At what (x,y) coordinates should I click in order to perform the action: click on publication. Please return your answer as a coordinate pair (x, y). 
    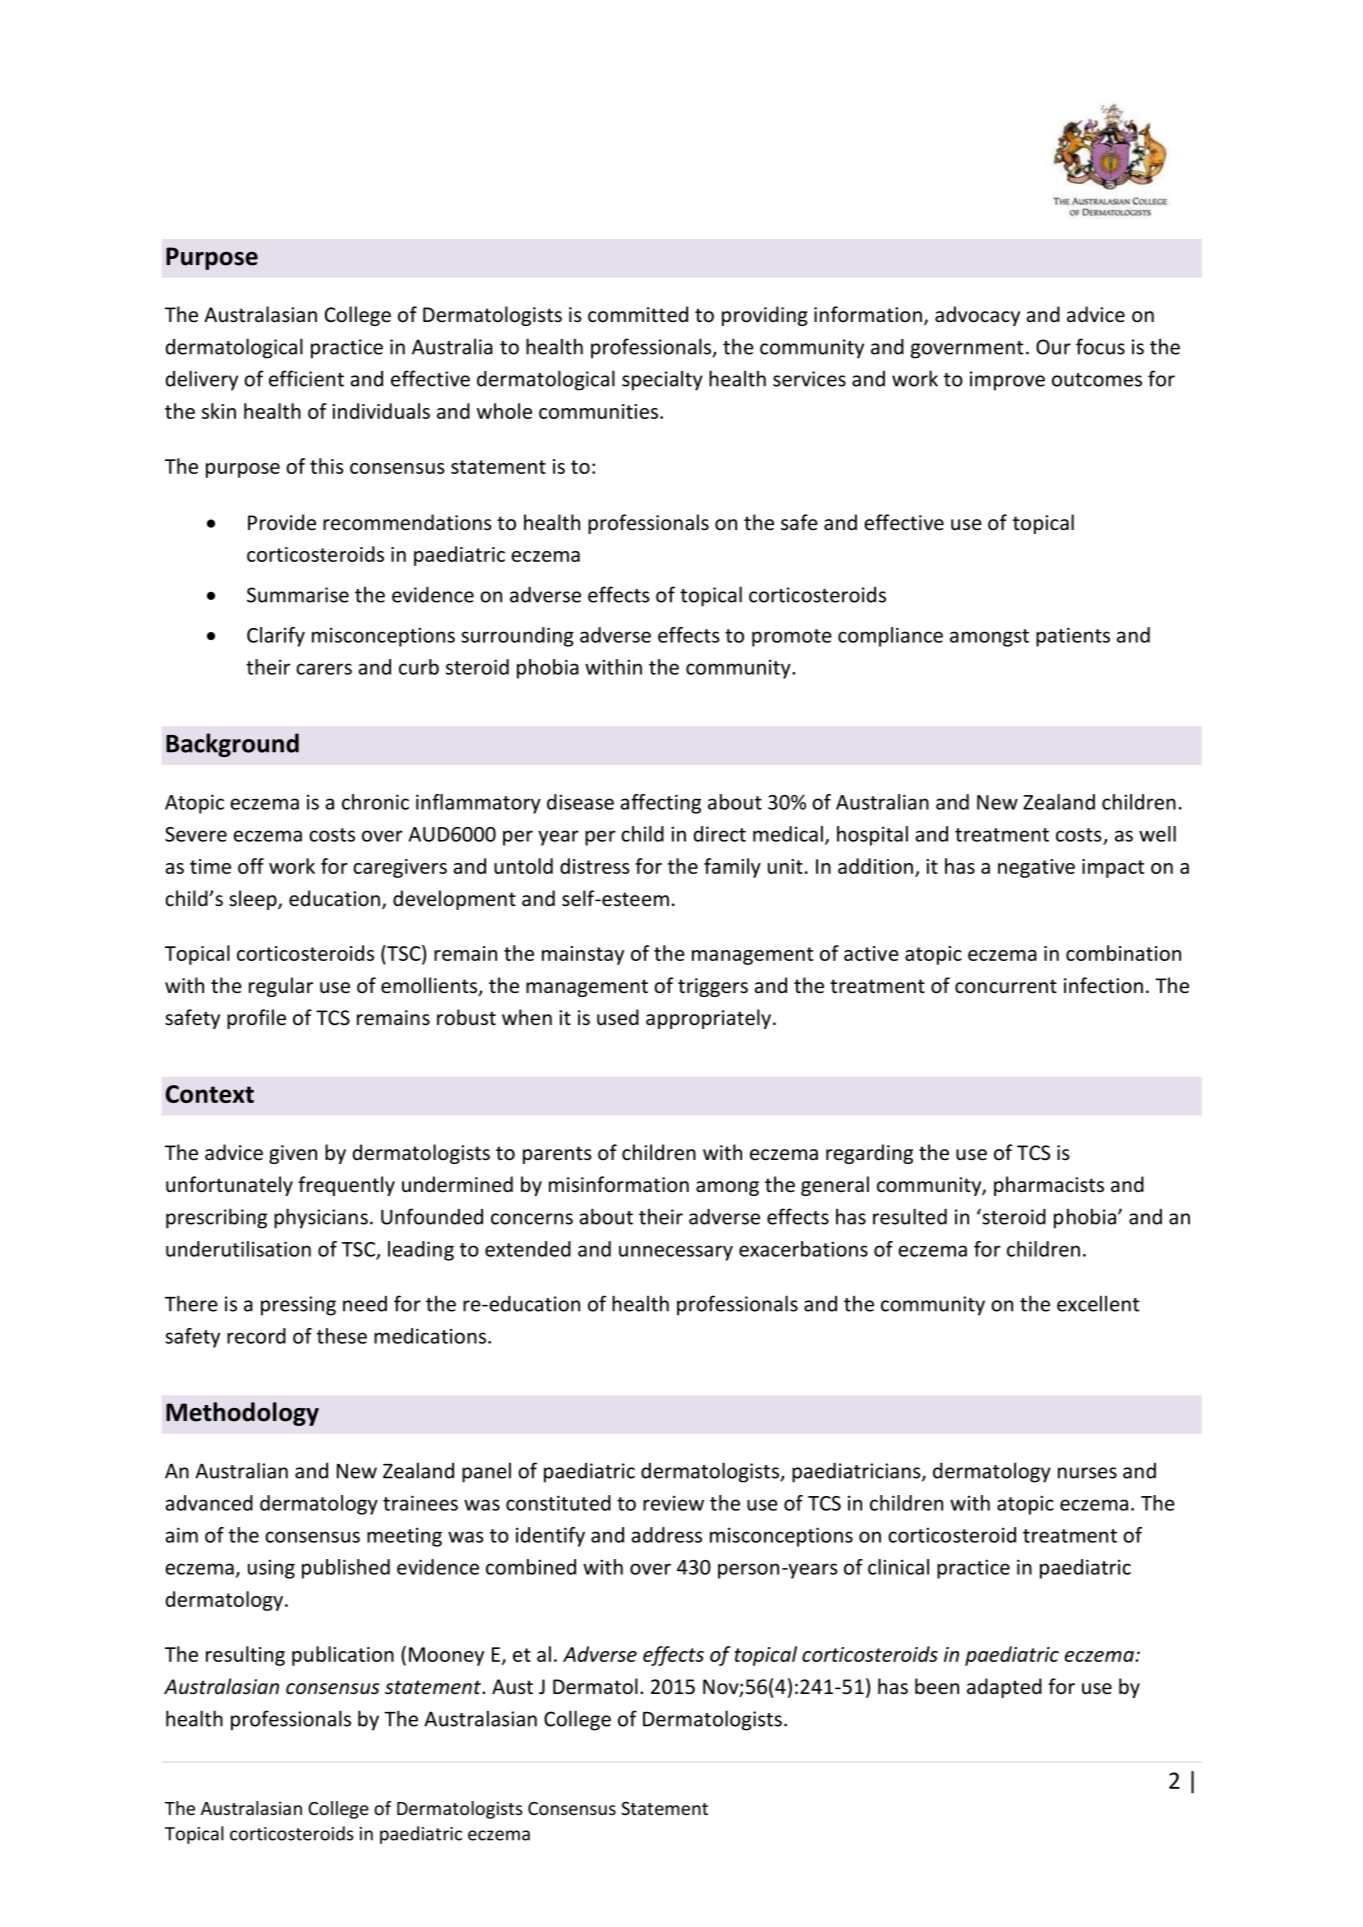
    Looking at the image, I should click on (343, 1656).
